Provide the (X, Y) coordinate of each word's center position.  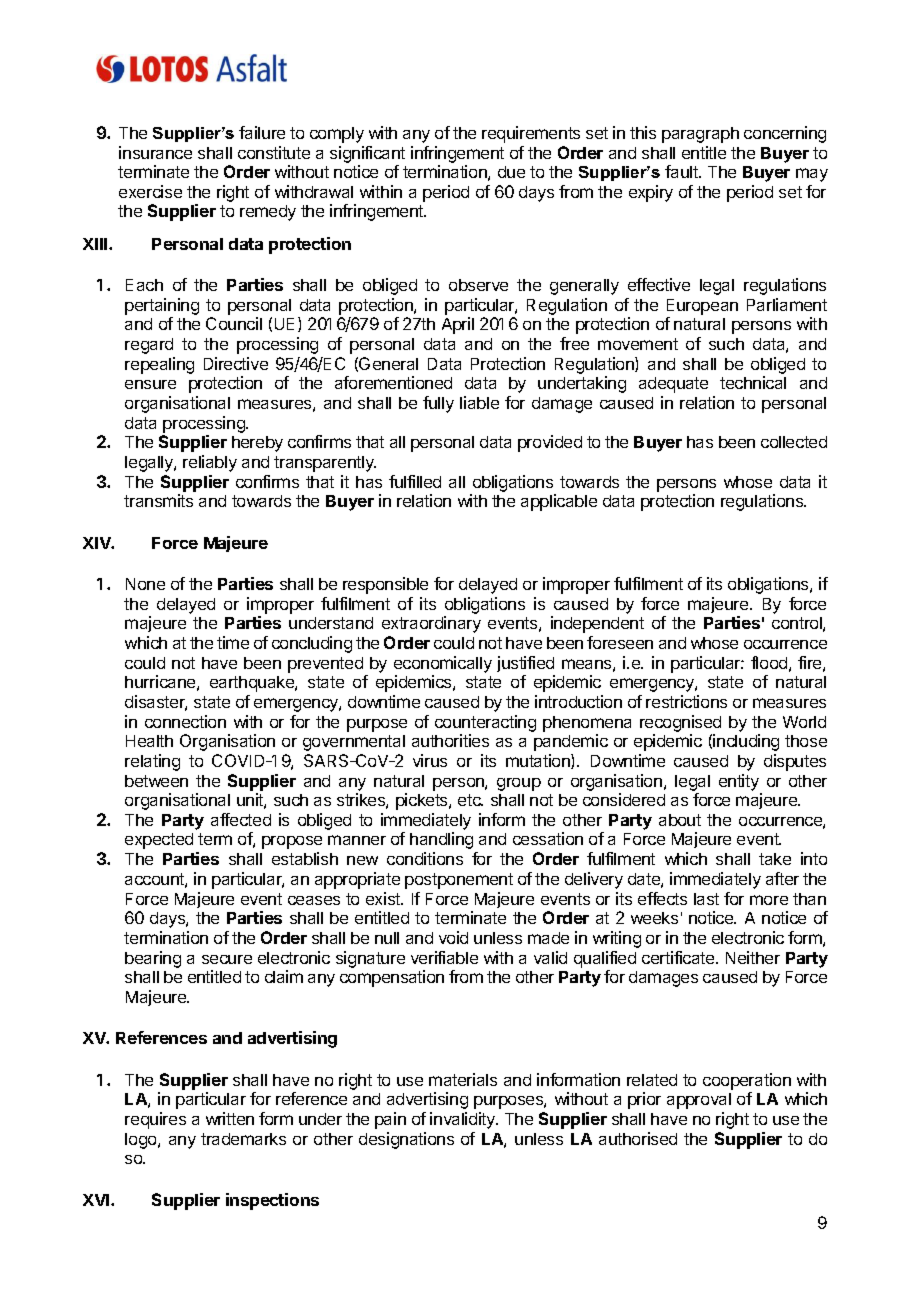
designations (406, 1140)
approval (699, 1101)
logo (142, 1141)
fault (682, 171)
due (511, 172)
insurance (155, 152)
